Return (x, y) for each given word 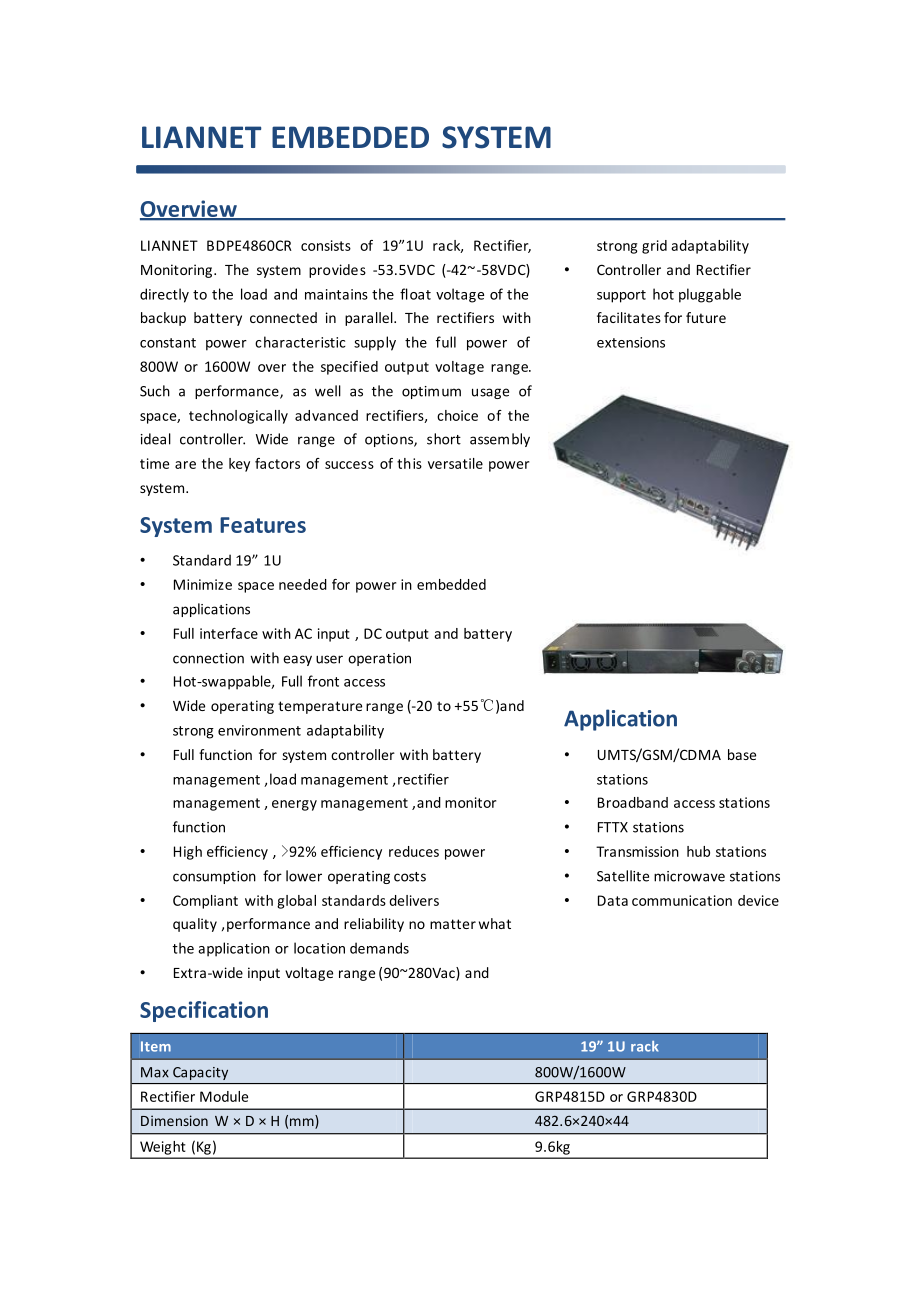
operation (379, 659)
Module (224, 1096)
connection (208, 658)
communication (682, 900)
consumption (214, 877)
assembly (500, 440)
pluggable (710, 295)
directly (164, 295)
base (742, 754)
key (239, 465)
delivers (414, 900)
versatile (455, 463)
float (415, 294)
